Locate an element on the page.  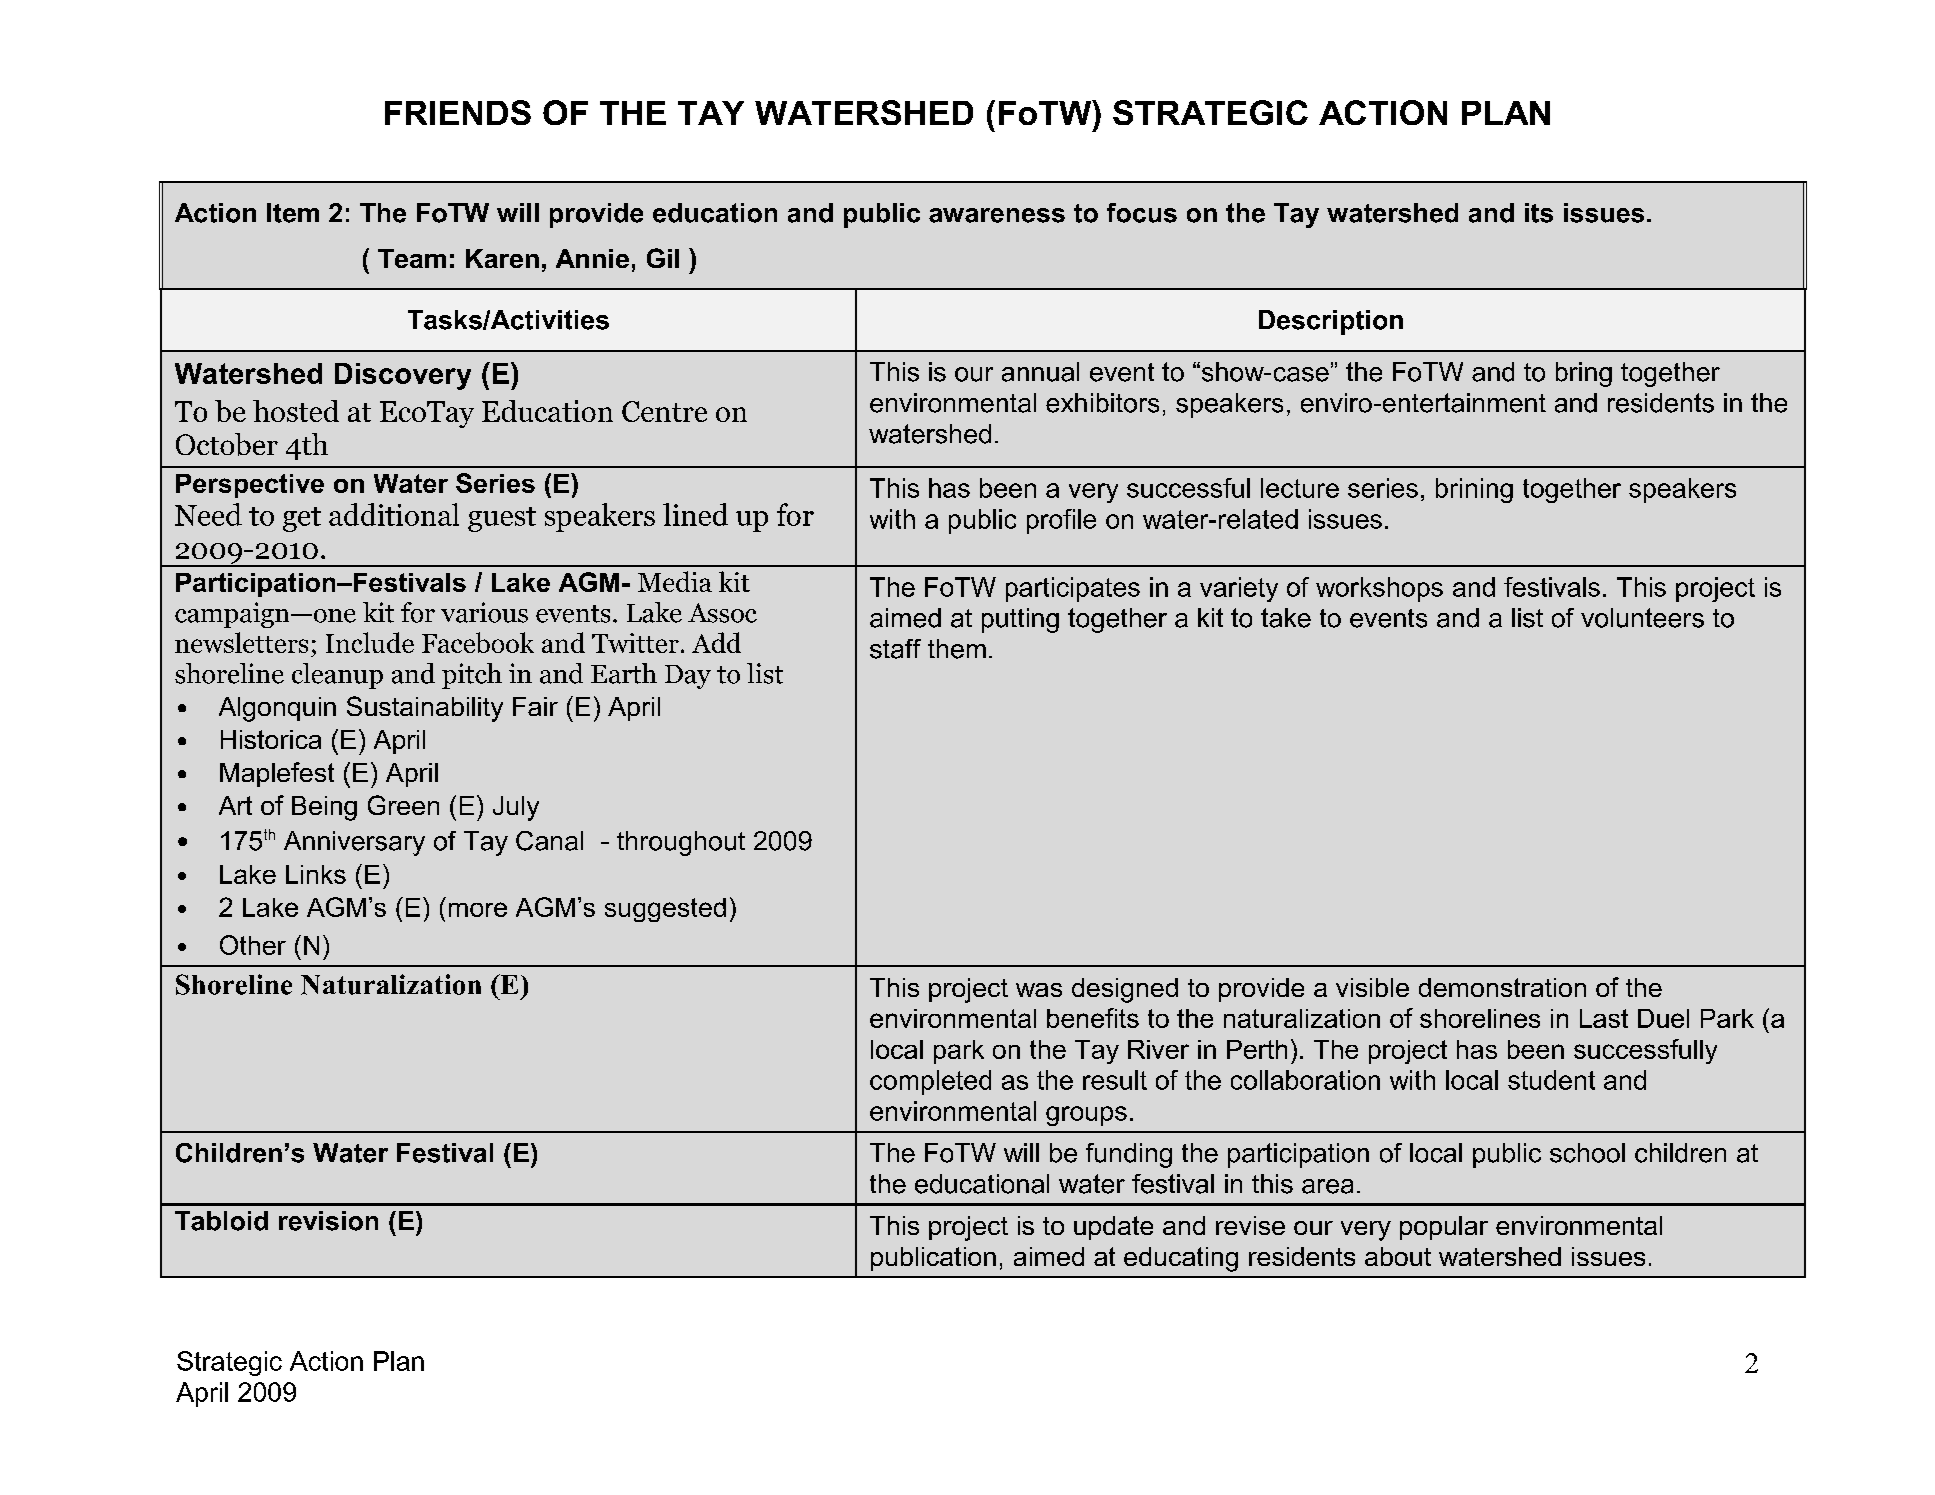
focus is located at coordinates (1142, 213).
